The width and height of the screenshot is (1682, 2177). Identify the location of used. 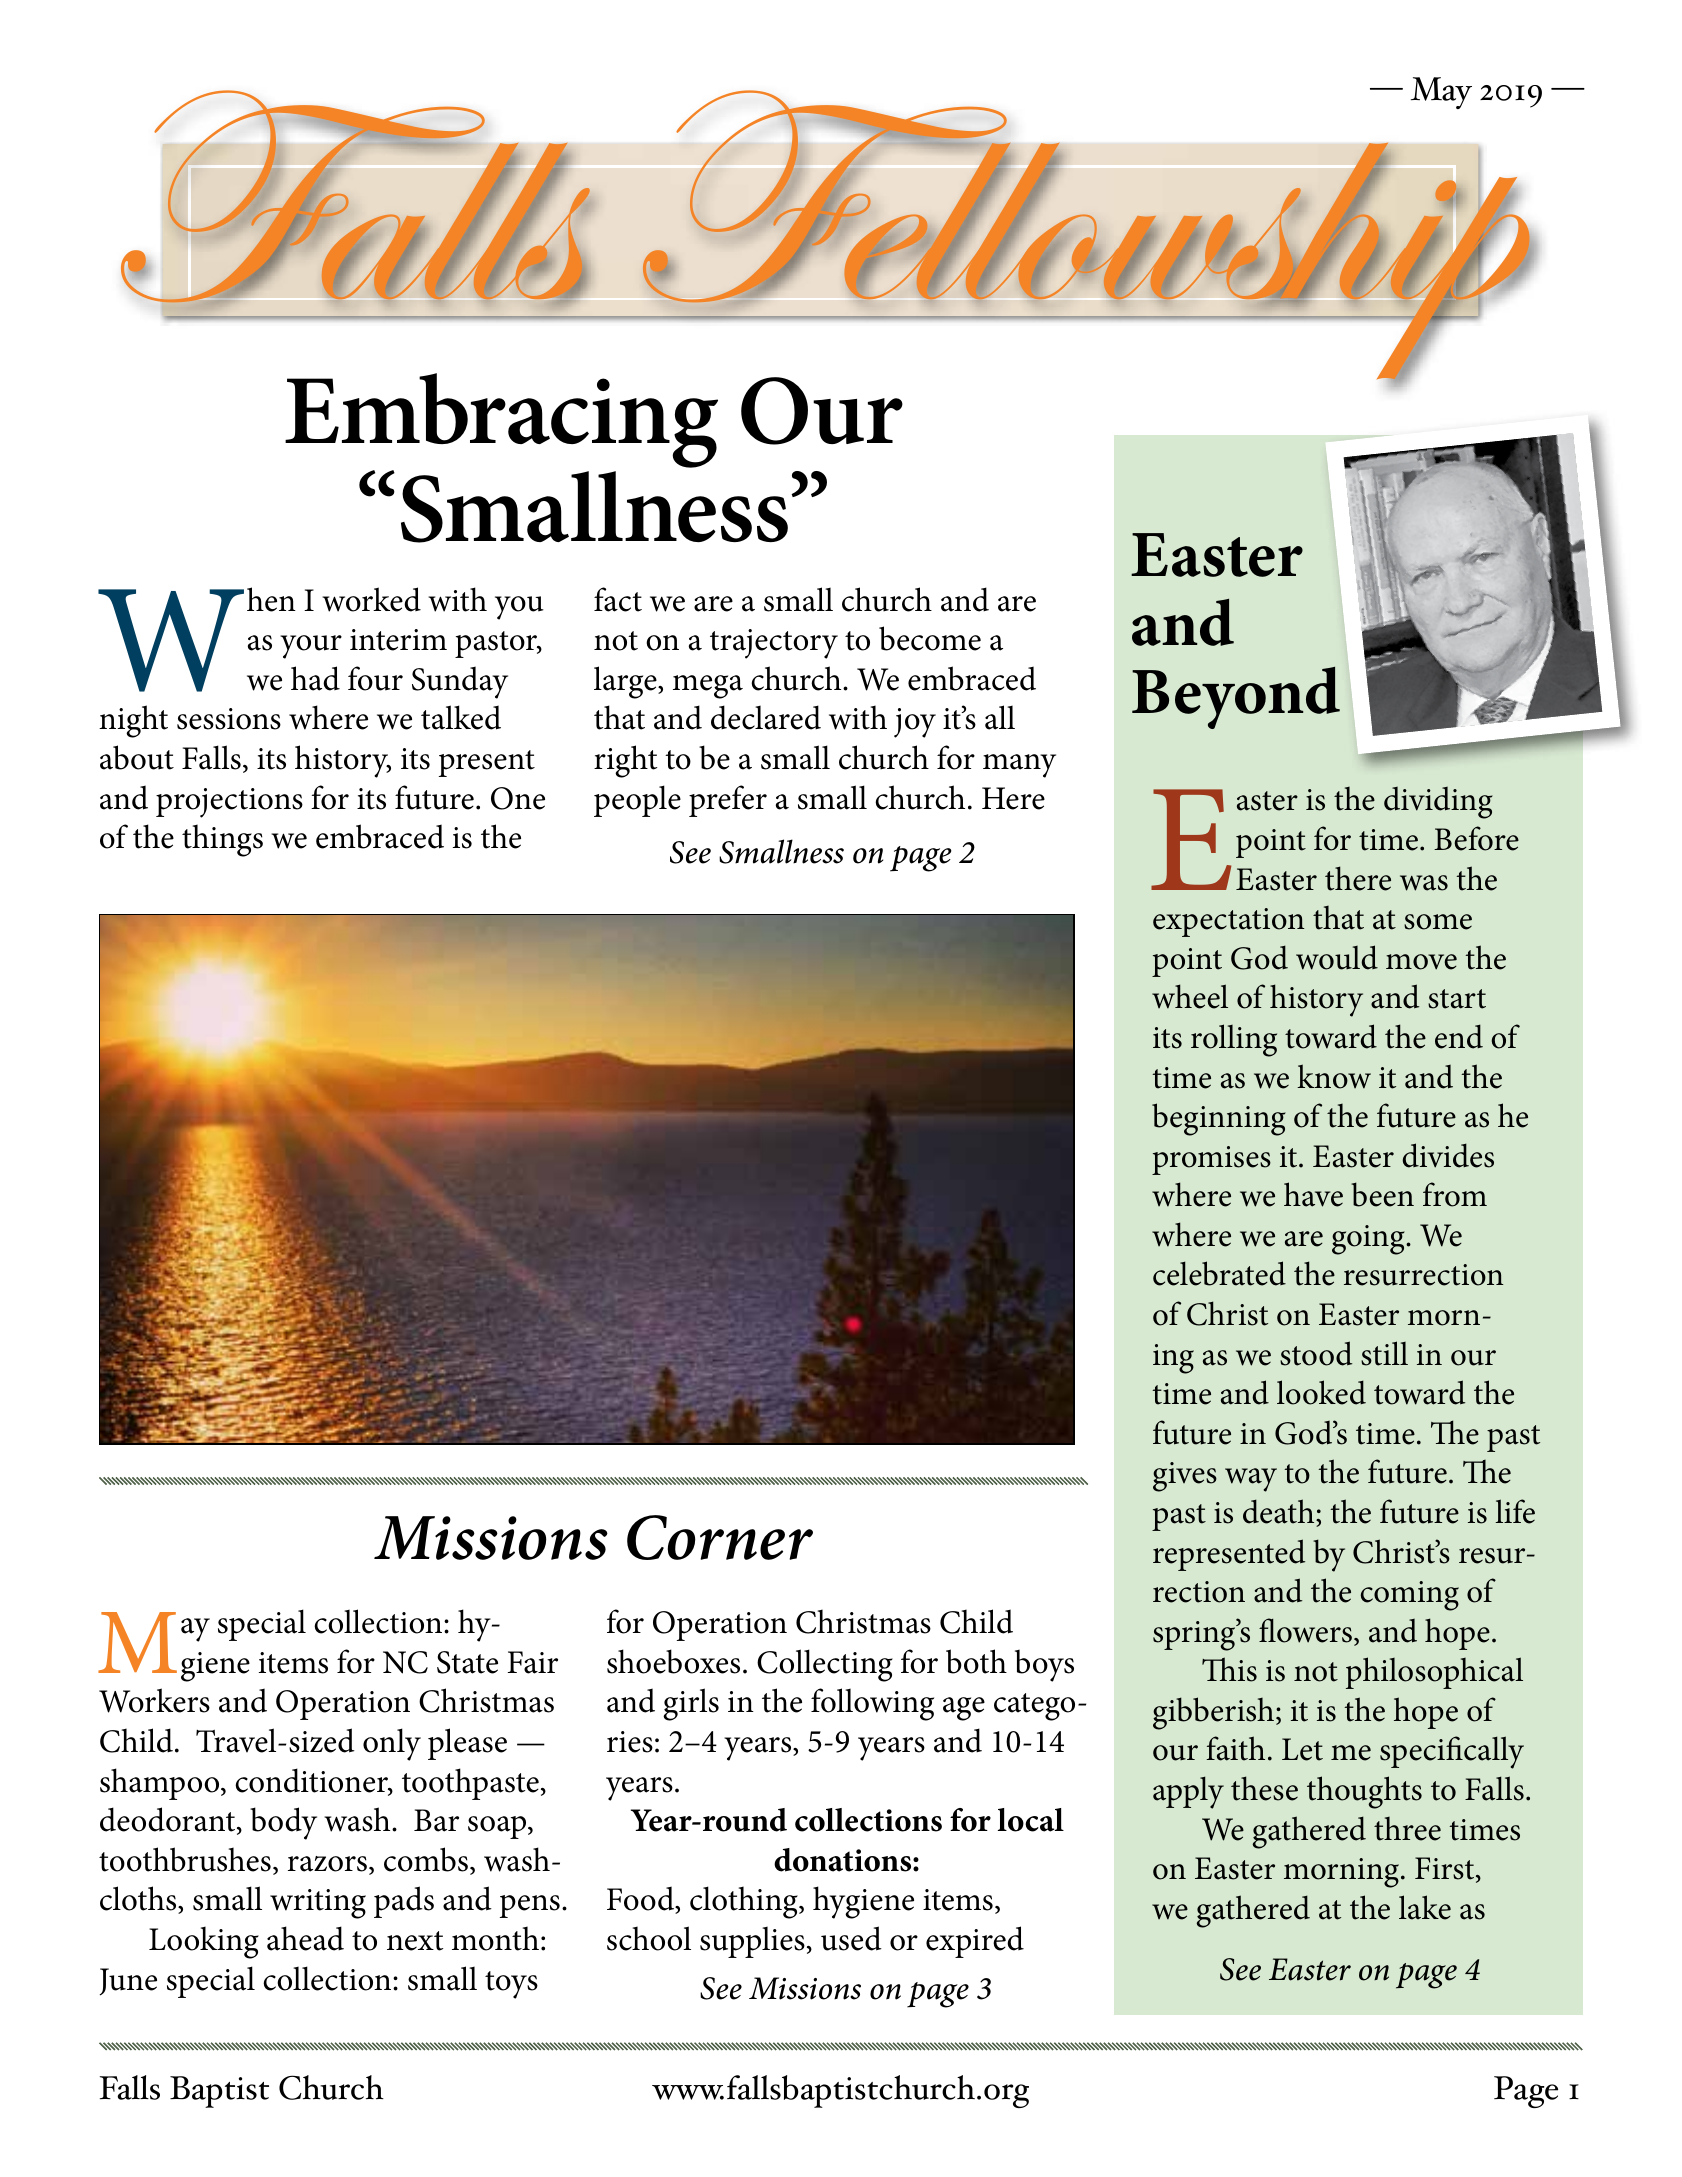
(851, 1938).
